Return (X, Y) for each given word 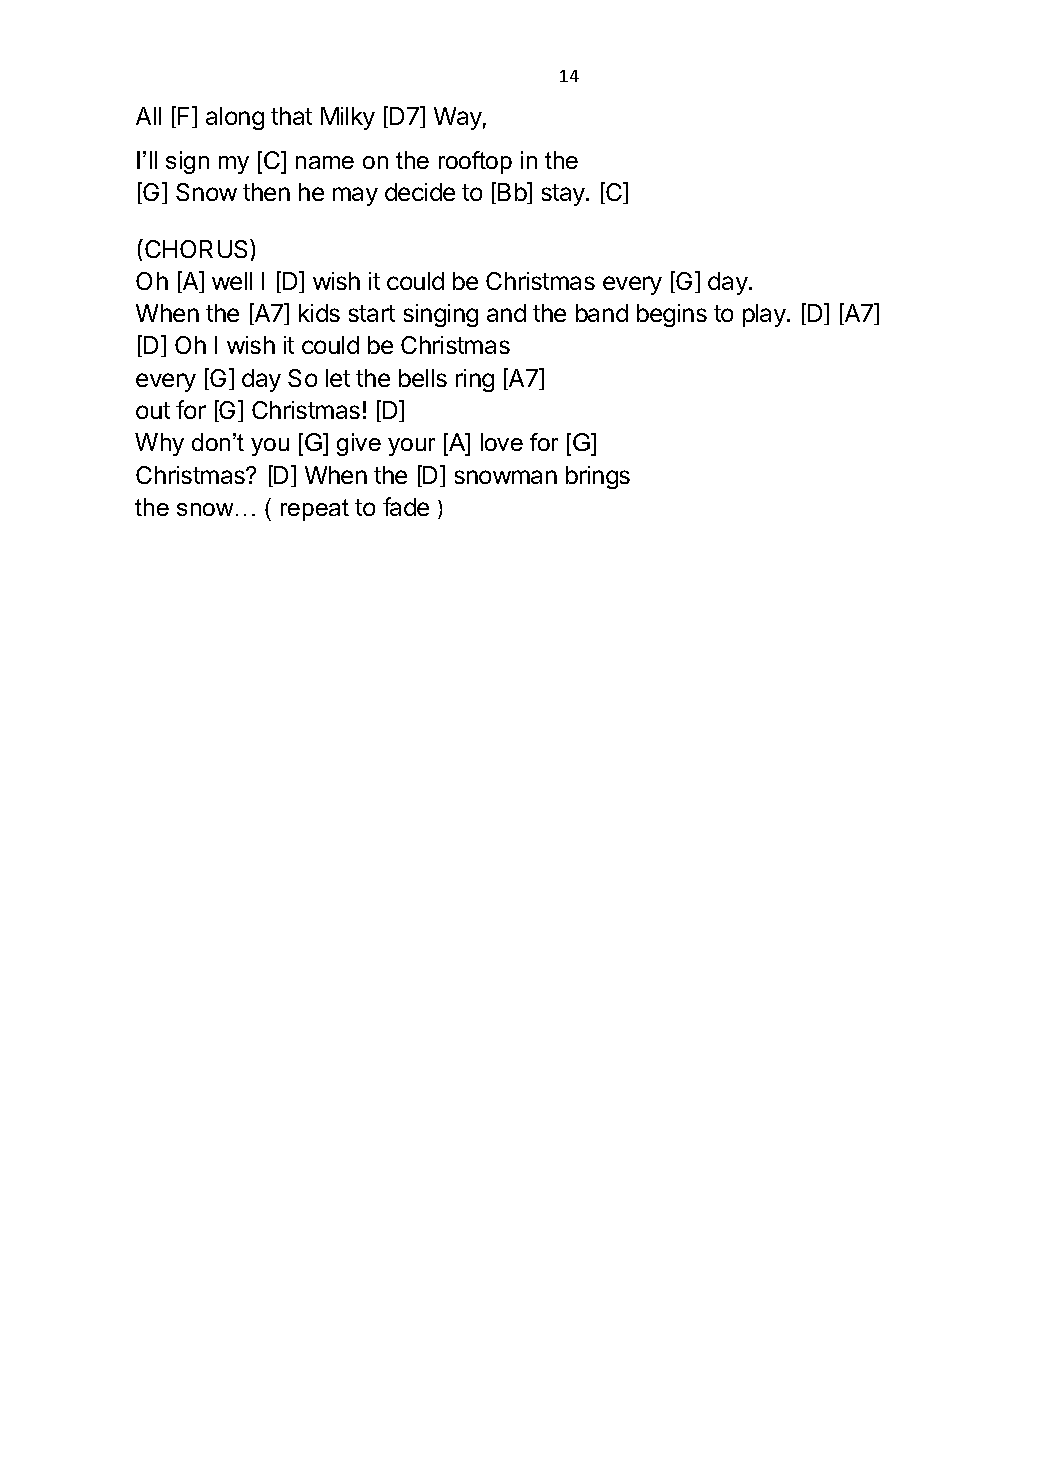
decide (420, 192)
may (355, 196)
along (235, 118)
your (411, 447)
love (502, 442)
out (153, 410)
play (765, 315)
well (232, 281)
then (266, 192)
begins (672, 315)
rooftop (475, 162)
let (338, 378)
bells (423, 378)
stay (564, 195)
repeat (315, 510)
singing (441, 315)
